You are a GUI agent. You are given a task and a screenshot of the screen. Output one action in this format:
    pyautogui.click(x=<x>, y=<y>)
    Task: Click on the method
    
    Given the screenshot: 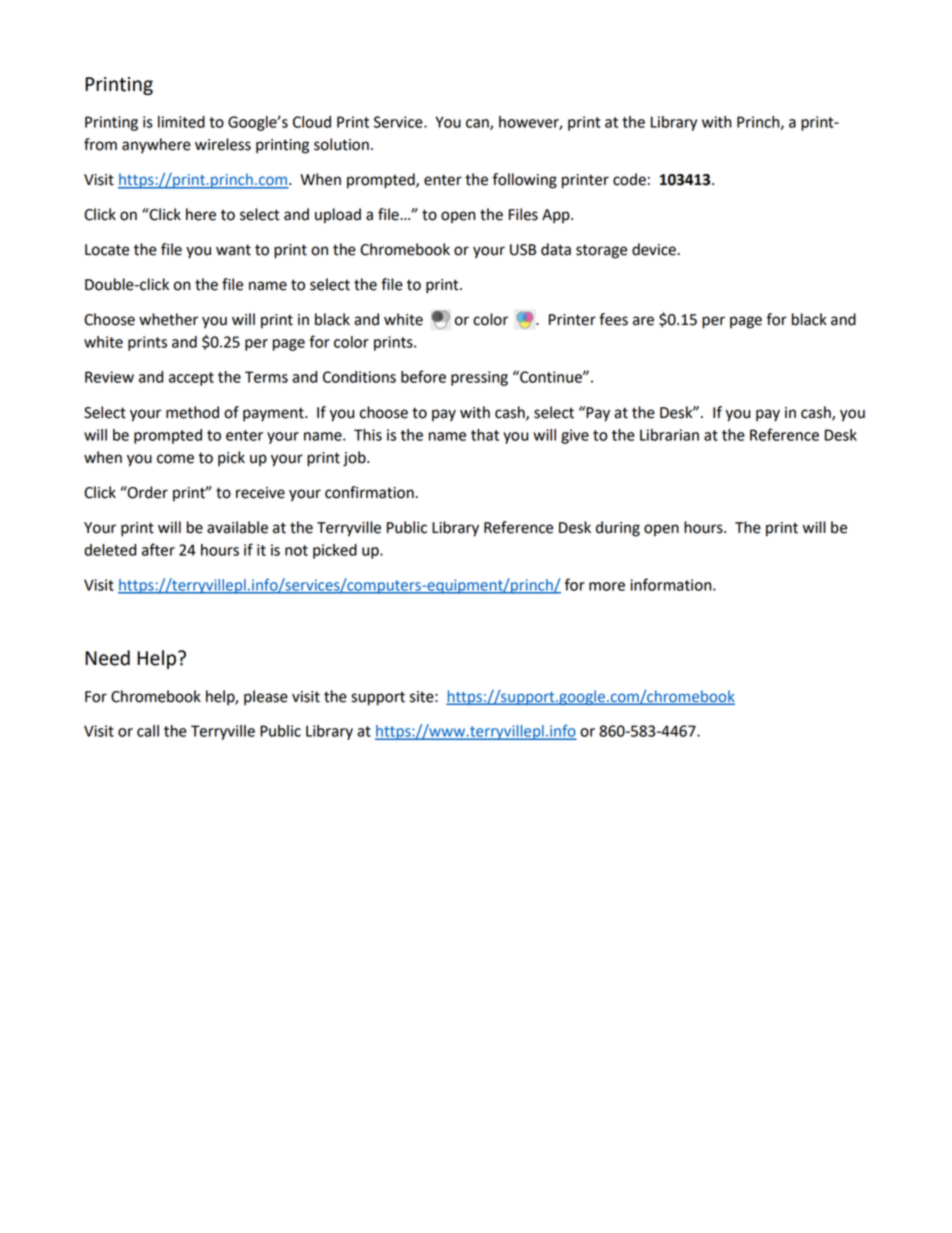 What is the action you would take?
    pyautogui.click(x=192, y=412)
